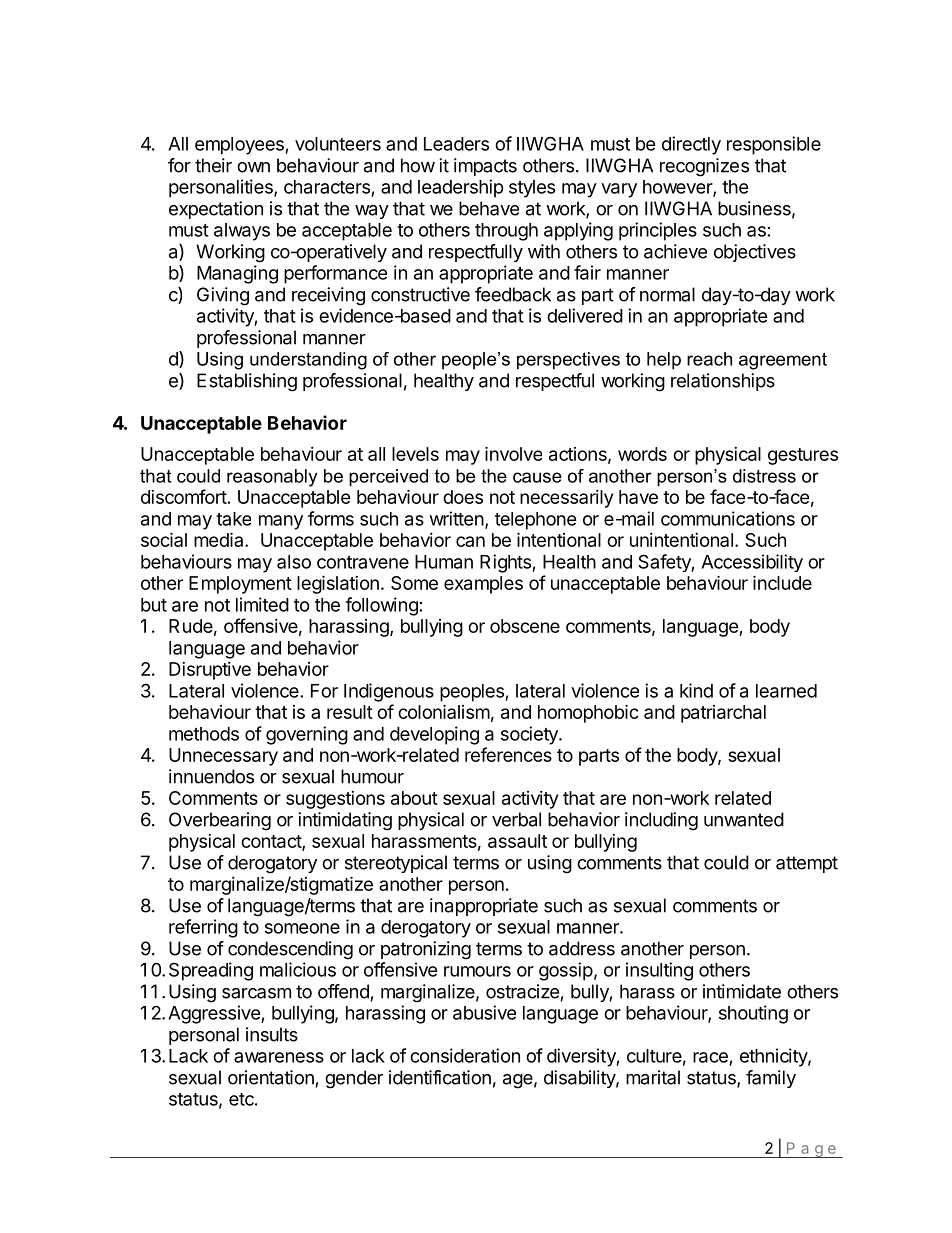  What do you see at coordinates (485, 167) in the screenshot?
I see `impacts` at bounding box center [485, 167].
